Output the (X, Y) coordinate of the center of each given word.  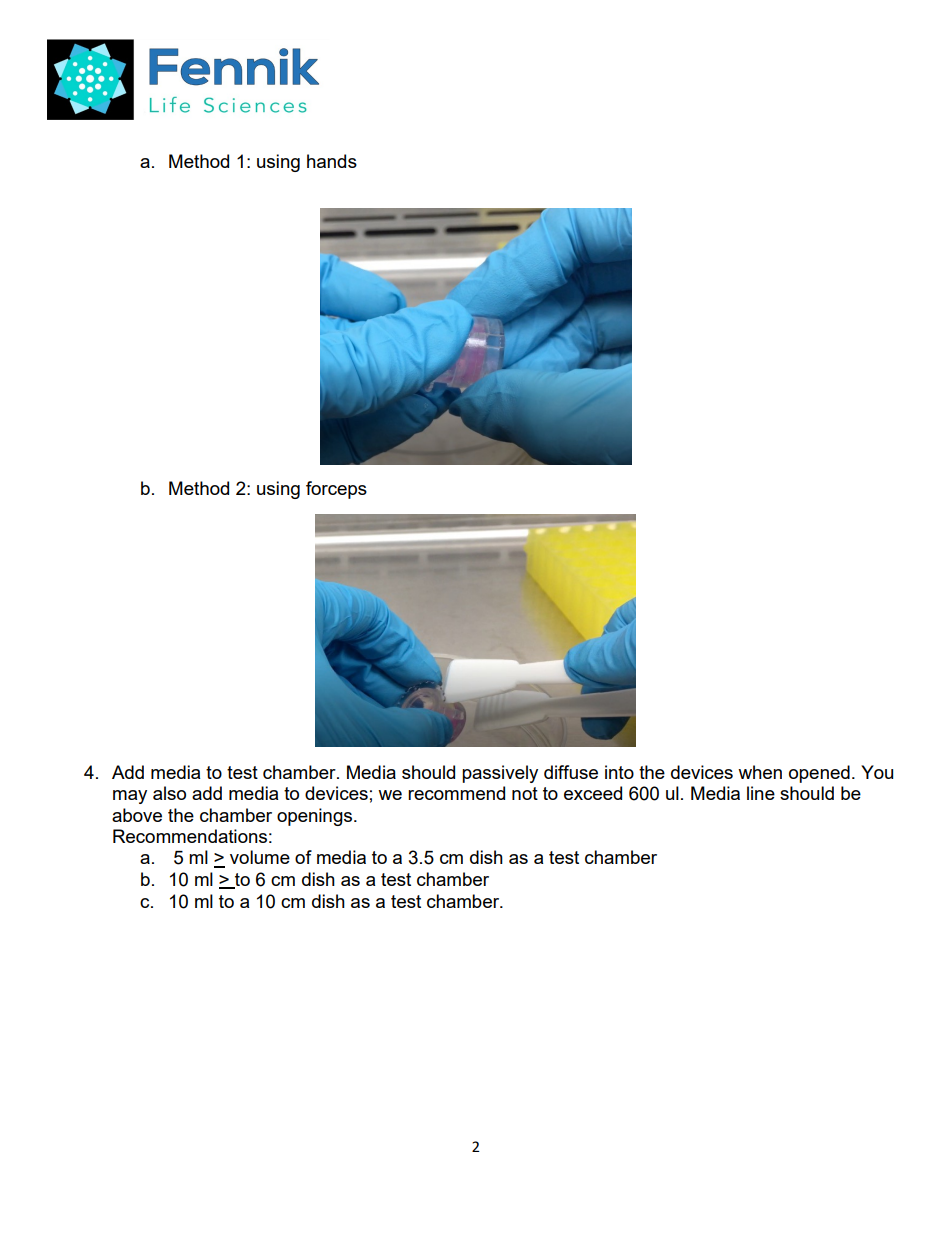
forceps (336, 490)
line (761, 793)
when (760, 772)
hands (332, 161)
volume (260, 857)
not (525, 793)
